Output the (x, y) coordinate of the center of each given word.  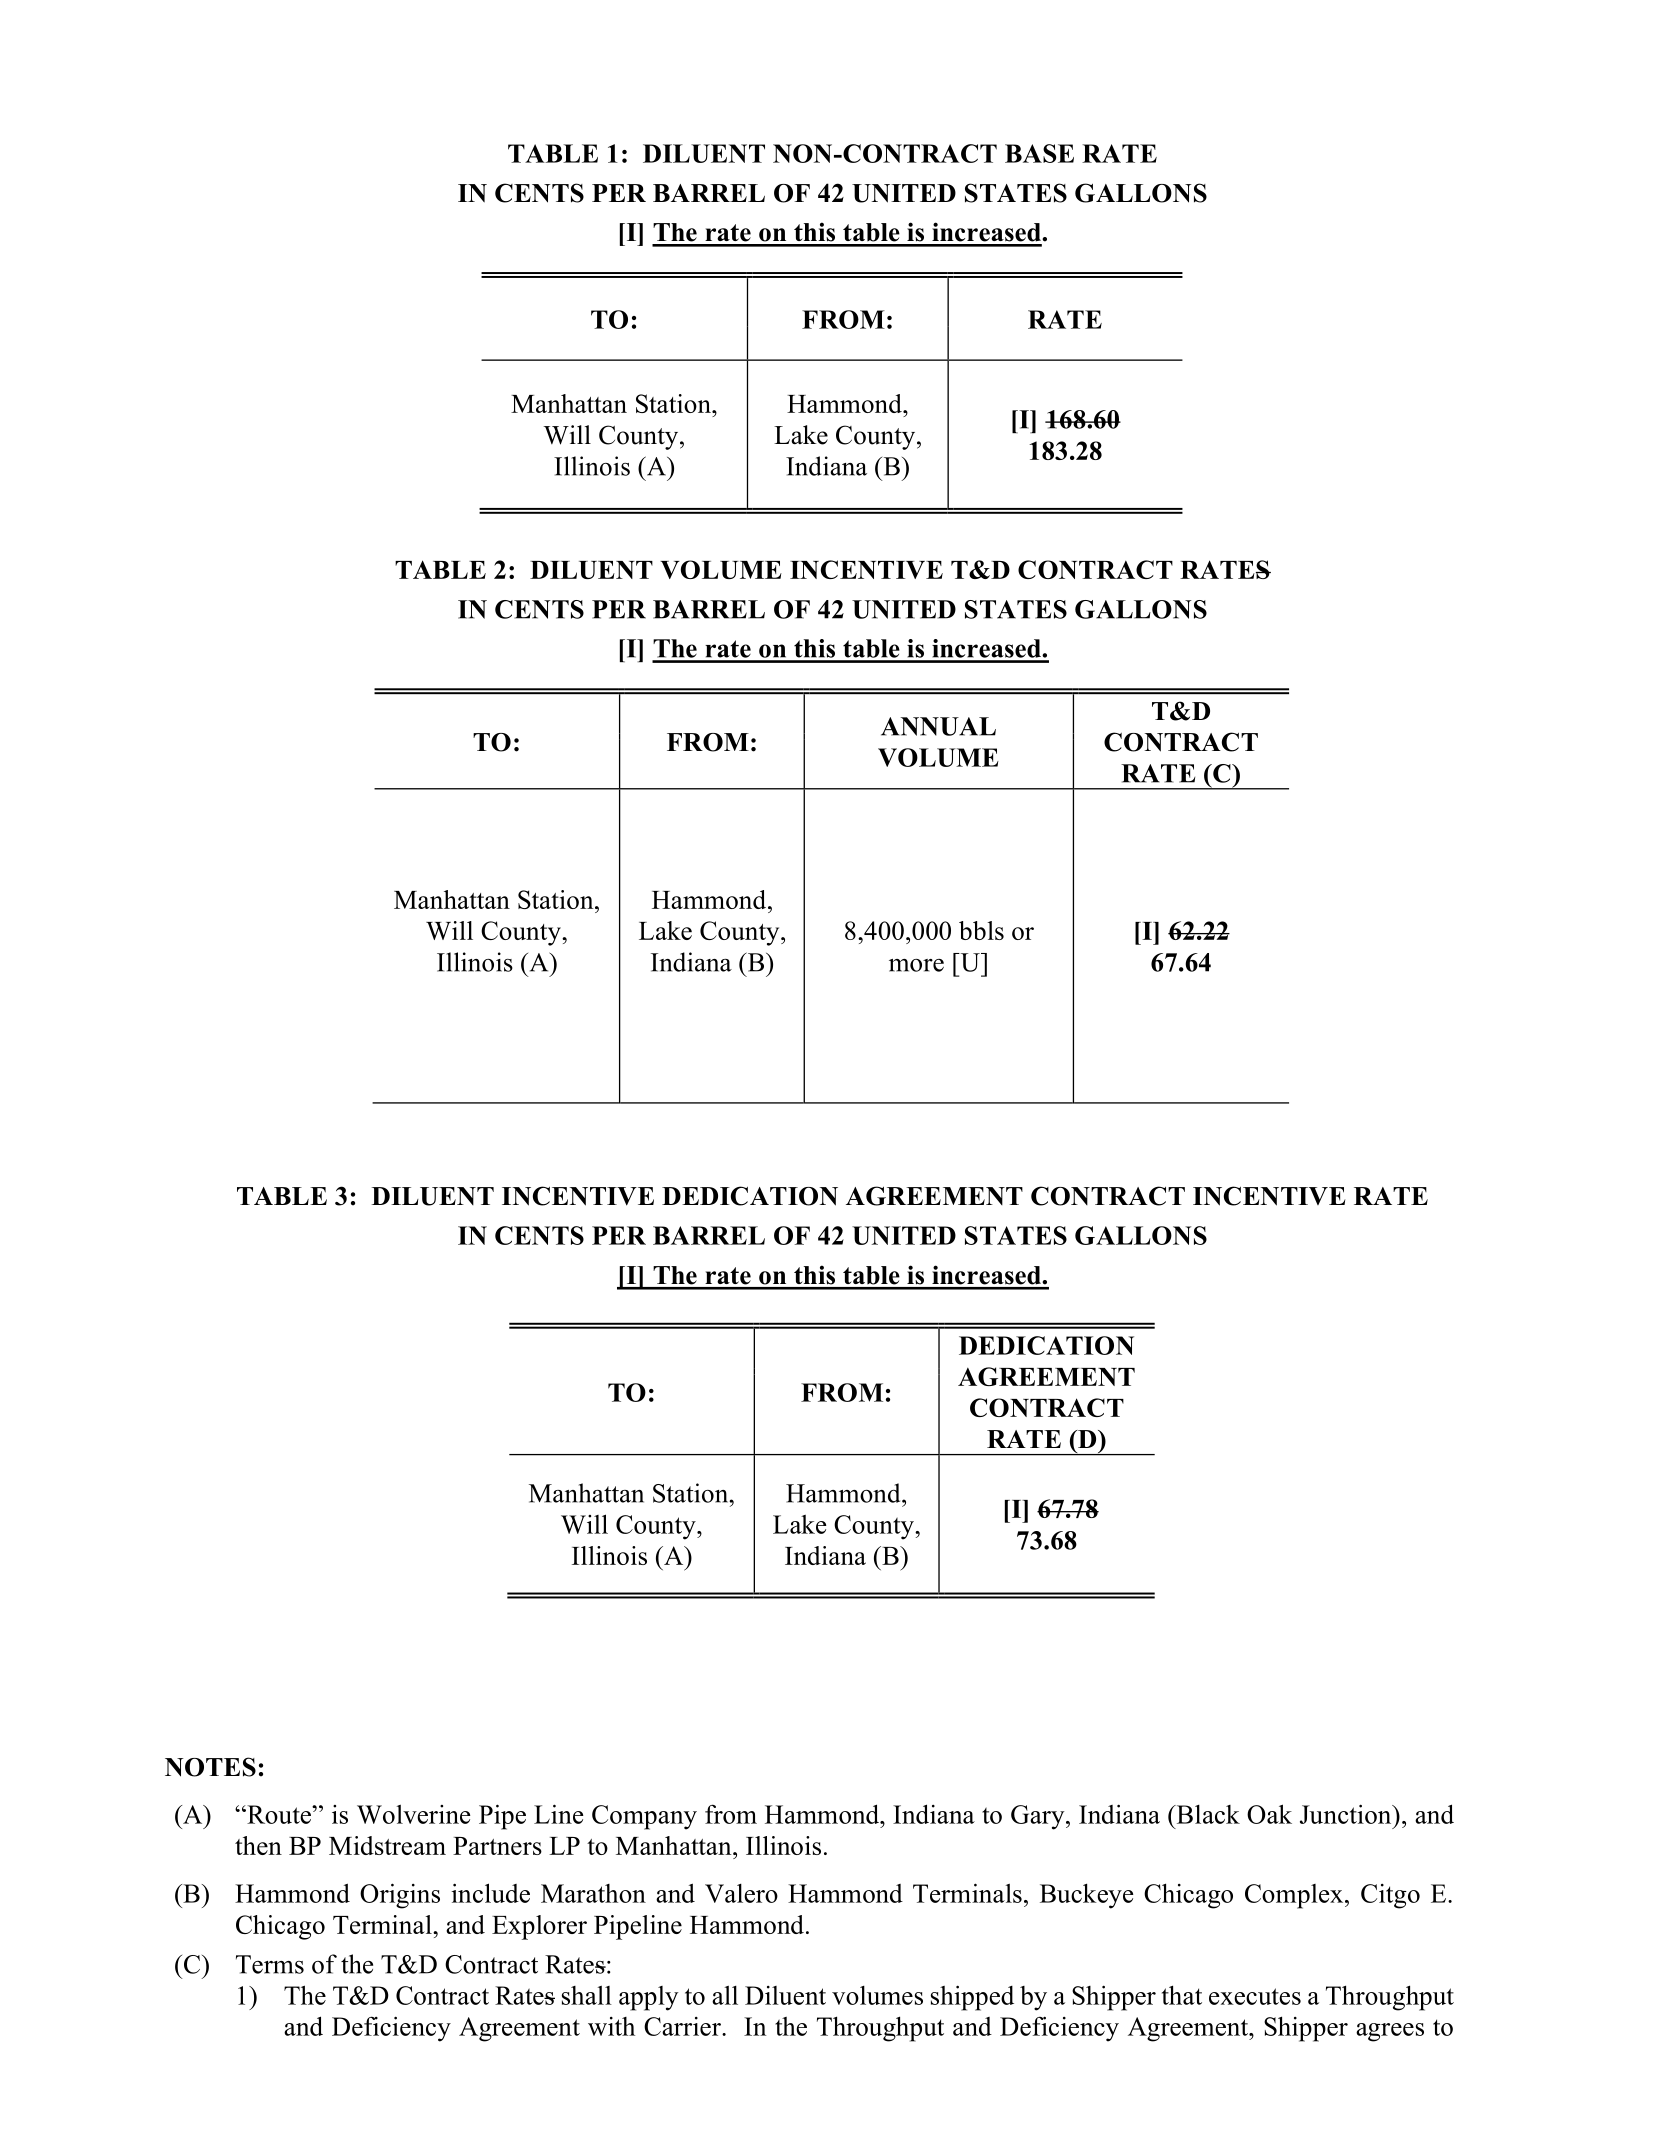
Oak (1269, 1814)
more (916, 965)
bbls (981, 930)
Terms (270, 1964)
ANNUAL (938, 726)
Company (644, 1817)
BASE (1039, 153)
